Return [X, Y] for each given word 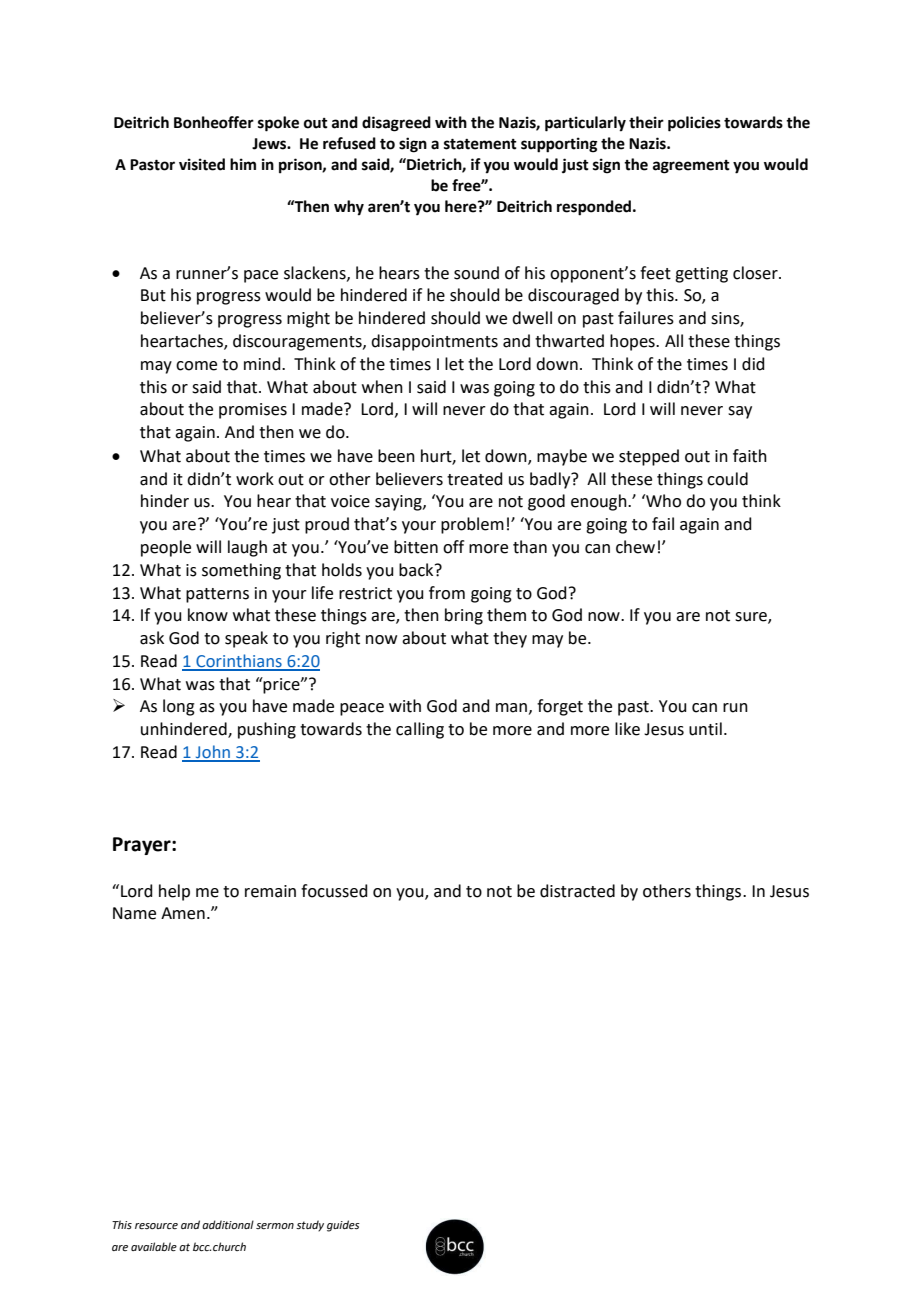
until [705, 729]
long [179, 707]
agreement [691, 167]
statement [480, 144]
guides [343, 1226]
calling [420, 730]
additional [228, 1224]
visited [202, 164]
